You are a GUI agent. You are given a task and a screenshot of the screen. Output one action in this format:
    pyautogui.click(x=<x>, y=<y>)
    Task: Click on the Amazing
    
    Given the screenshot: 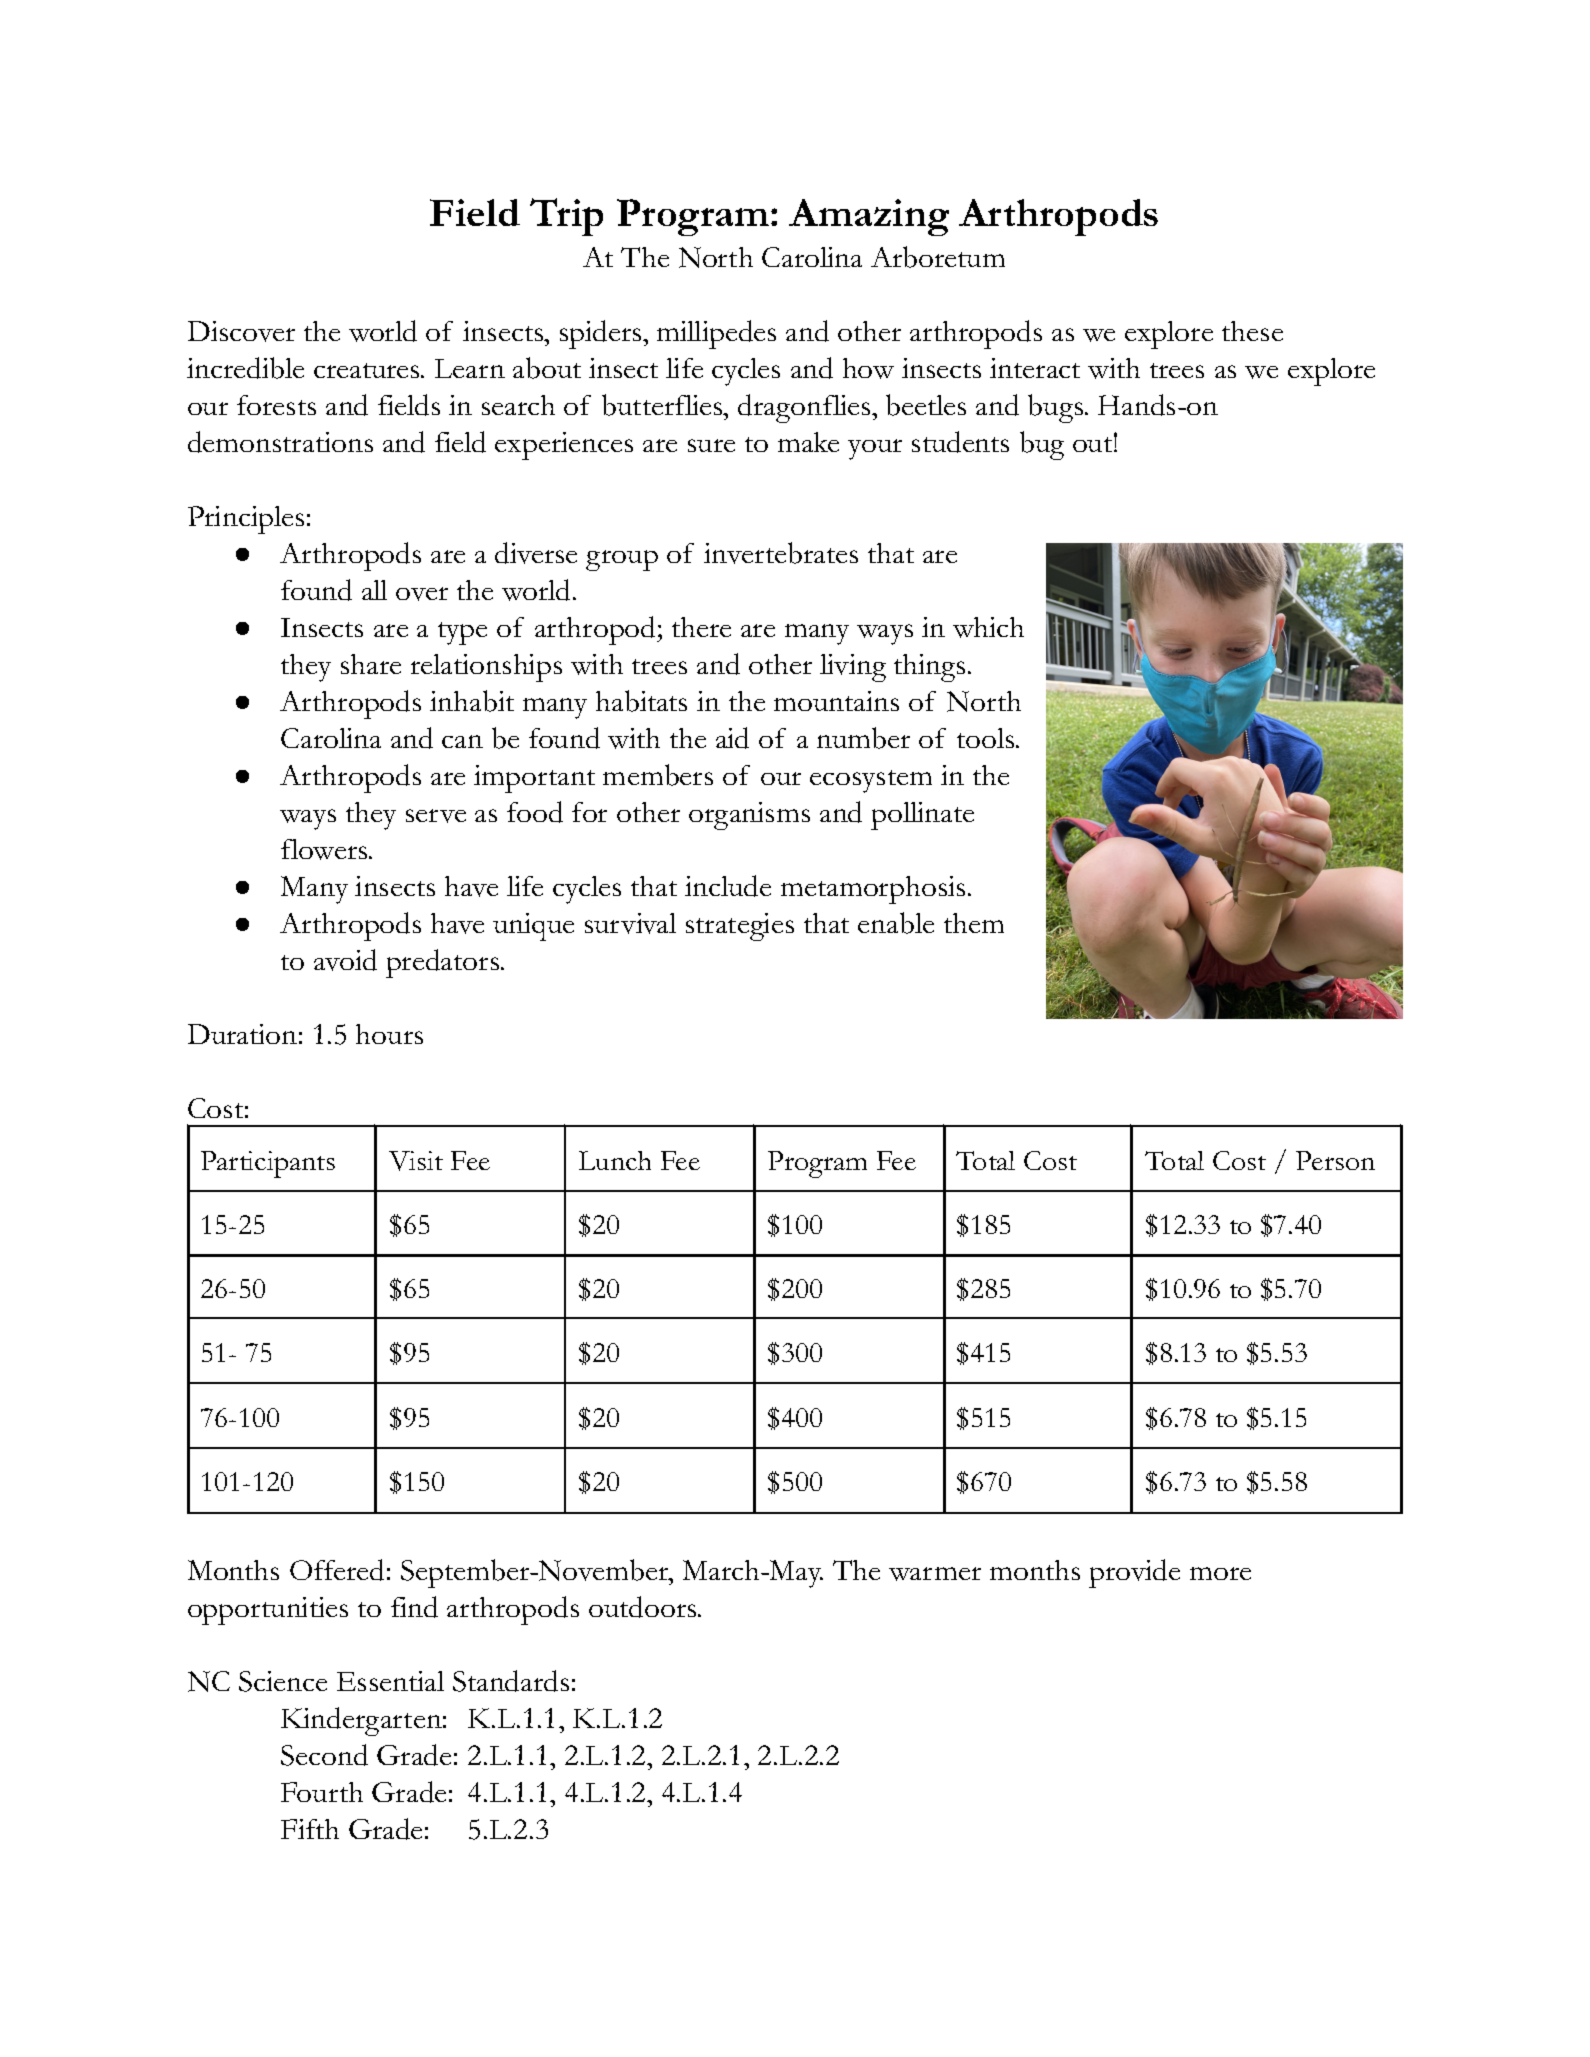 What is the action you would take?
    pyautogui.click(x=869, y=217)
